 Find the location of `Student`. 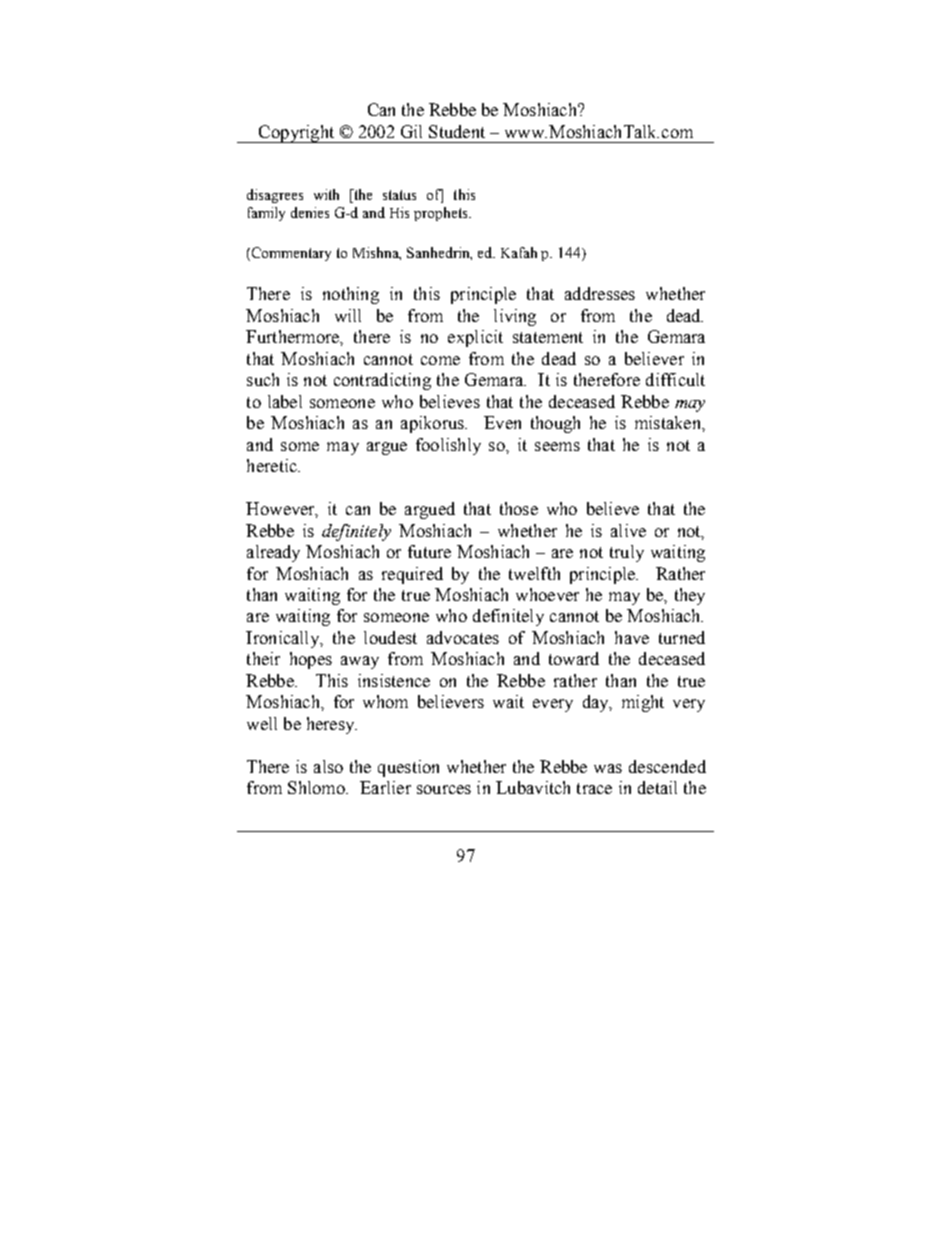

Student is located at coordinates (457, 131).
